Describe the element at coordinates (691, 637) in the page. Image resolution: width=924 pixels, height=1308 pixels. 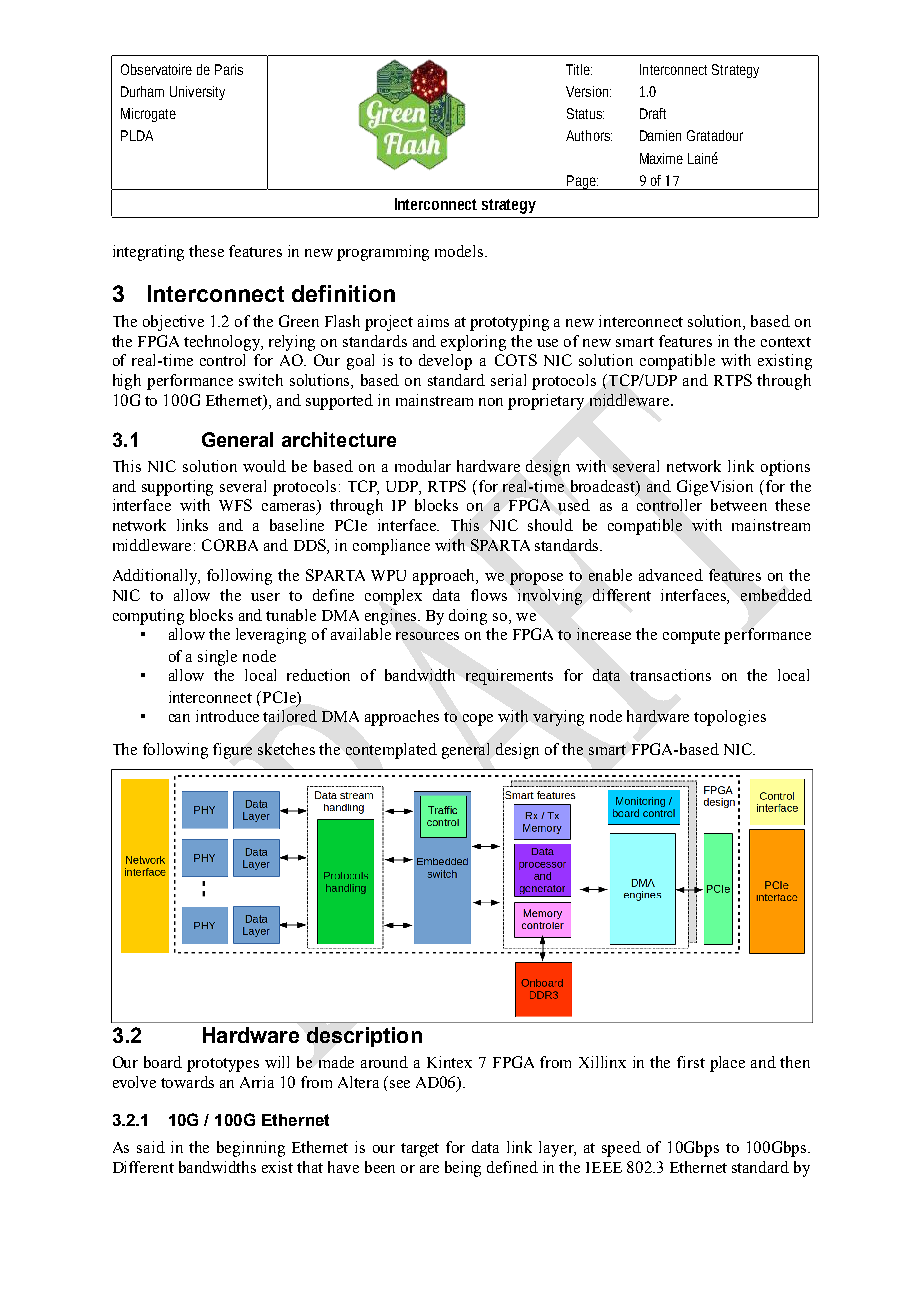
I see `compute` at that location.
